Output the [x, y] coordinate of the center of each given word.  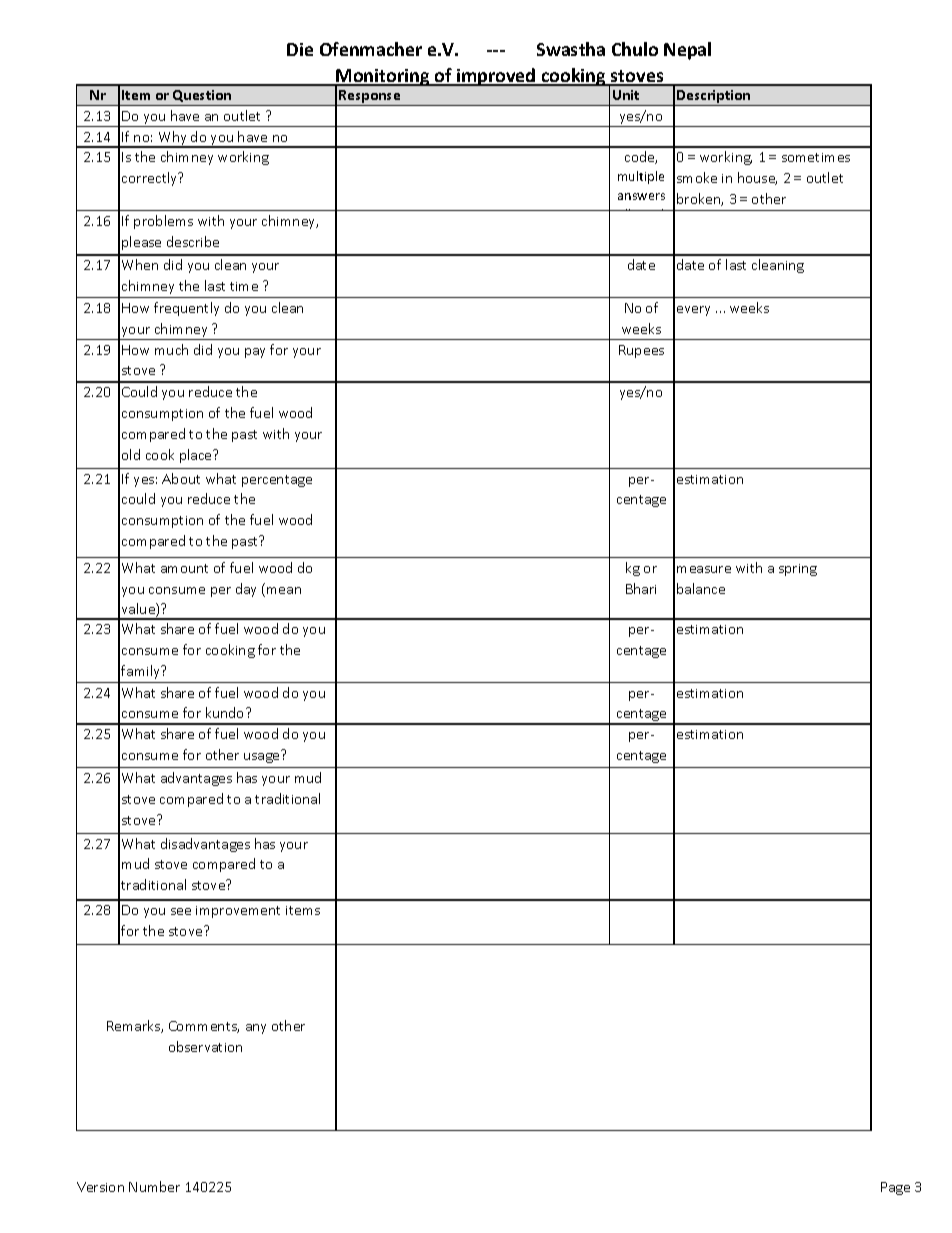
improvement [238, 912]
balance [701, 588]
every [693, 311]
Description [714, 98]
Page [895, 1188]
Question [202, 96]
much [171, 349]
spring [798, 570]
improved [496, 77]
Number [154, 1186]
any [256, 1029]
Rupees [641, 351]
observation [205, 1046]
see [181, 911]
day [246, 590]
